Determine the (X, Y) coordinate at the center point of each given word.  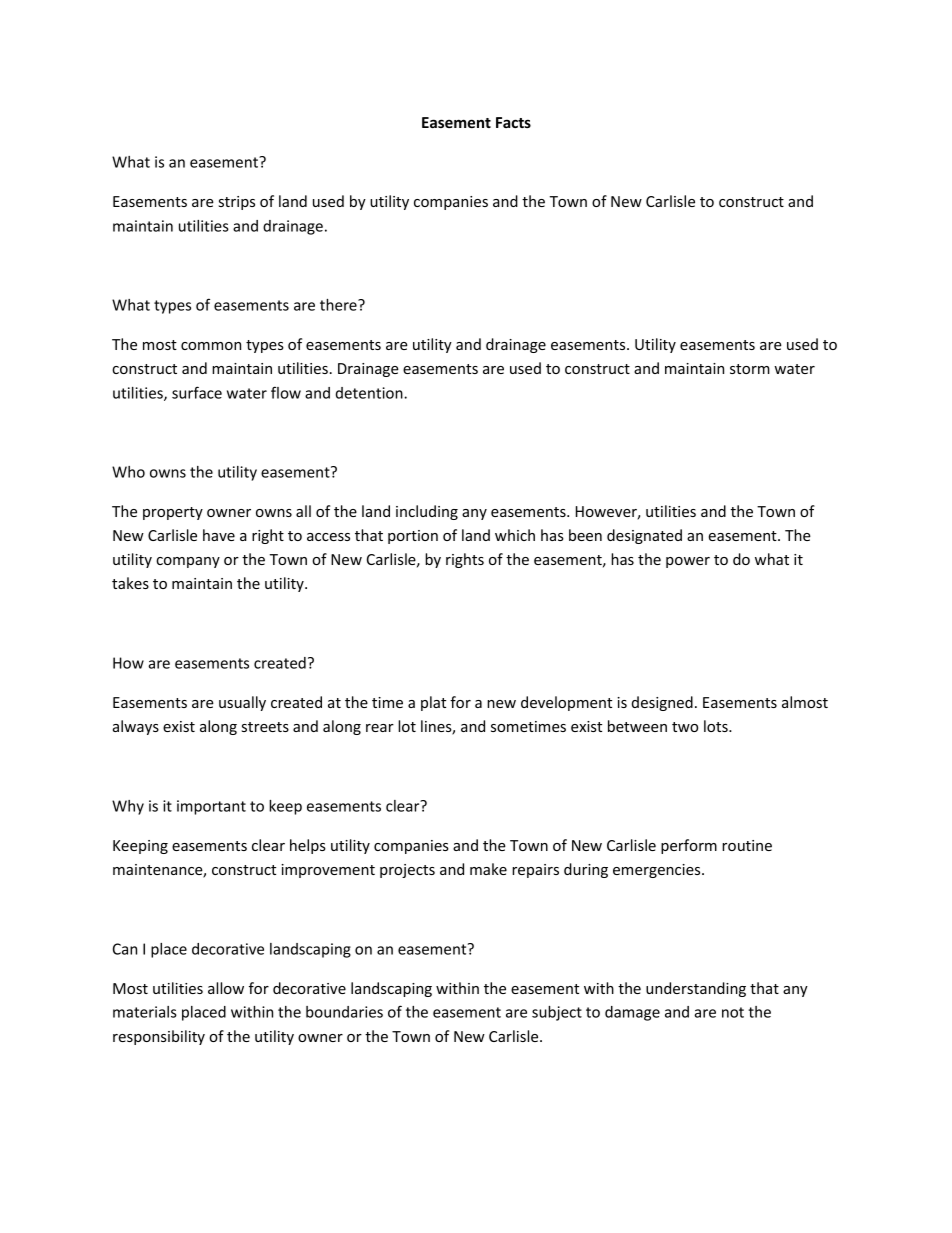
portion (413, 537)
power (688, 562)
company (188, 562)
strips (237, 203)
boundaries (344, 1012)
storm (750, 369)
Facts (513, 122)
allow (226, 988)
